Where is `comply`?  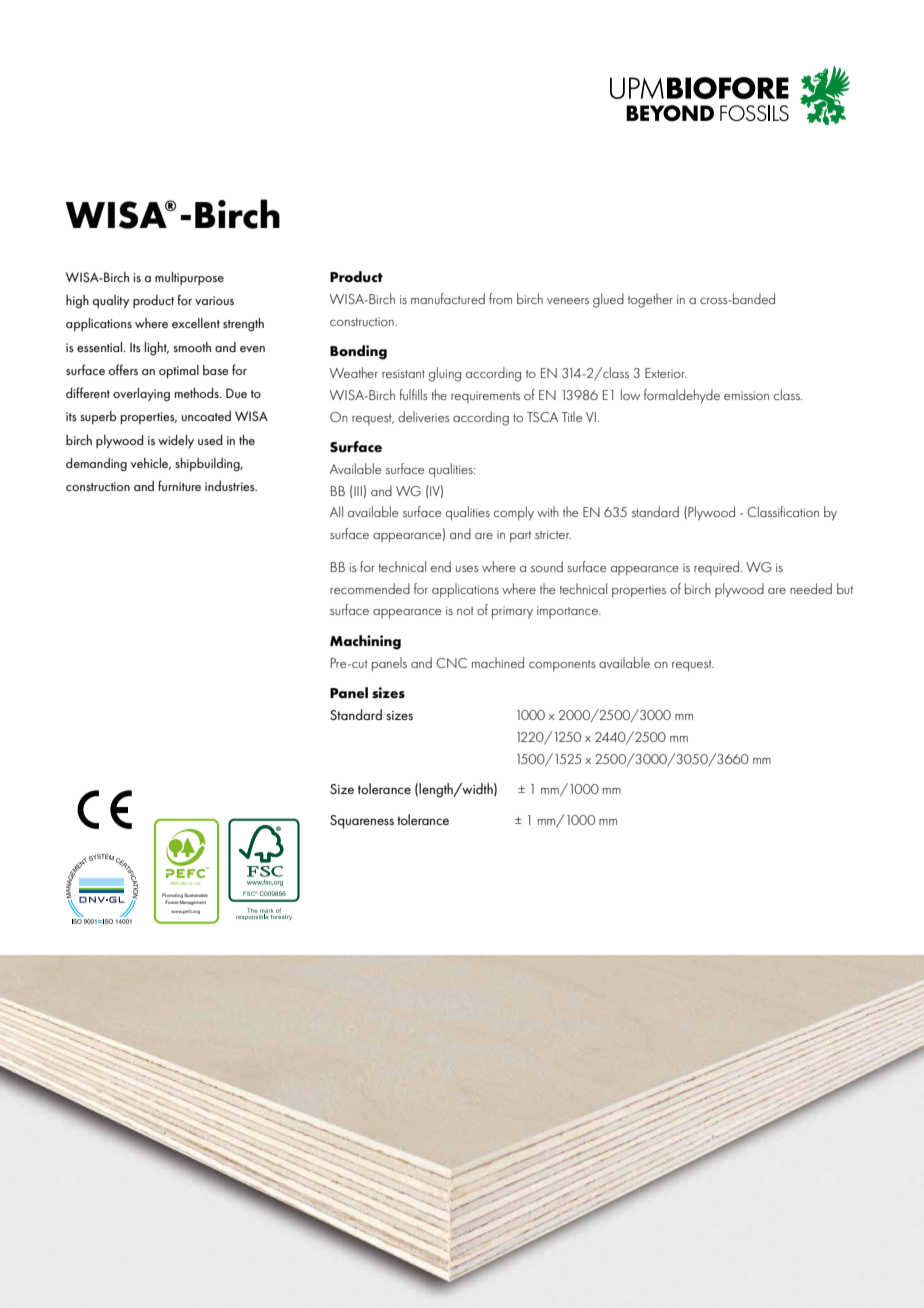 comply is located at coordinates (514, 513).
